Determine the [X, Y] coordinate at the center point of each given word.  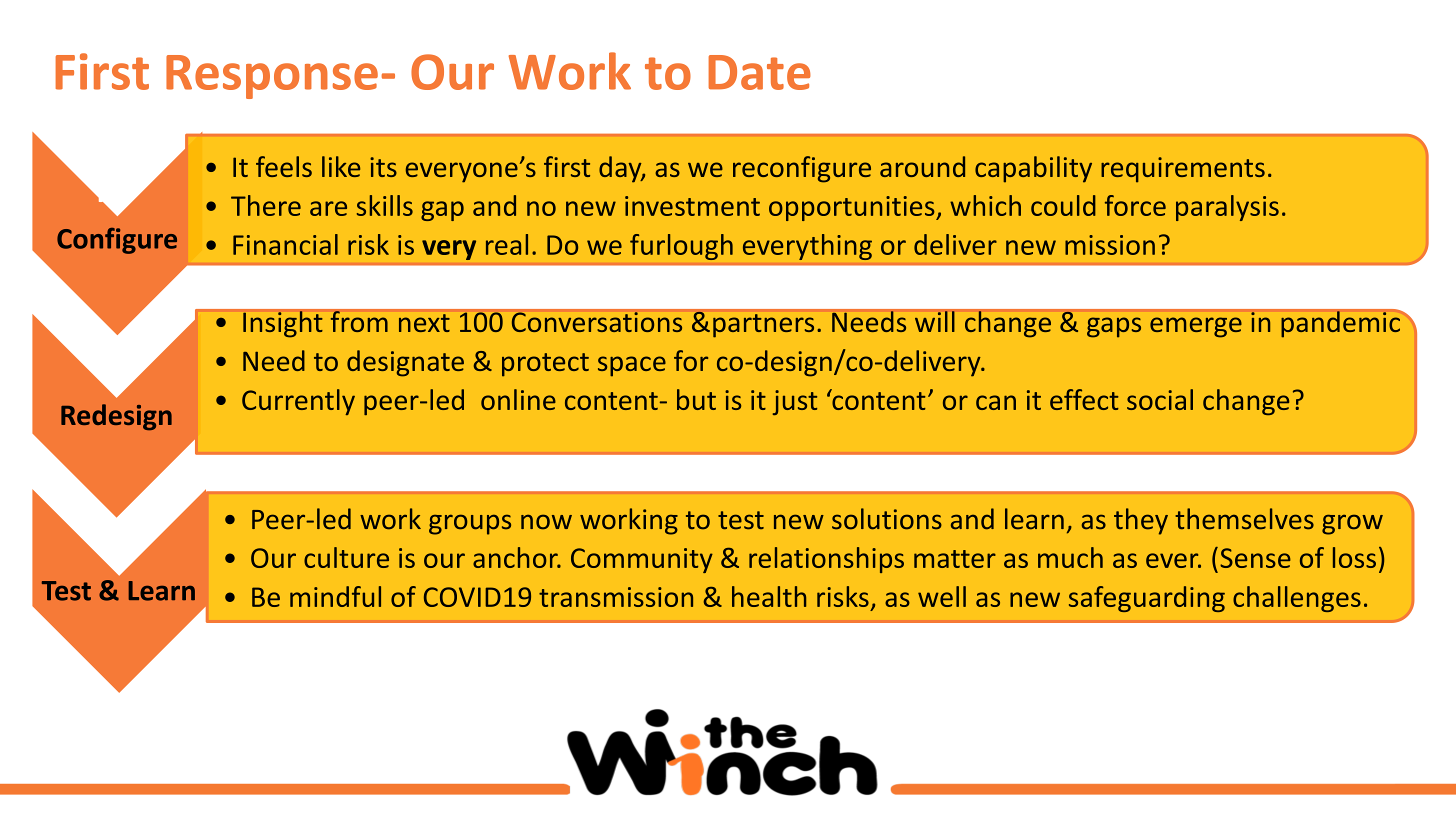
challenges [1297, 599]
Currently [298, 402]
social [1160, 399]
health [769, 596]
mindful [335, 596]
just [795, 402]
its [383, 167]
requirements [1183, 170]
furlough [681, 247]
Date [759, 72]
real [507, 244]
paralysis [1227, 208]
